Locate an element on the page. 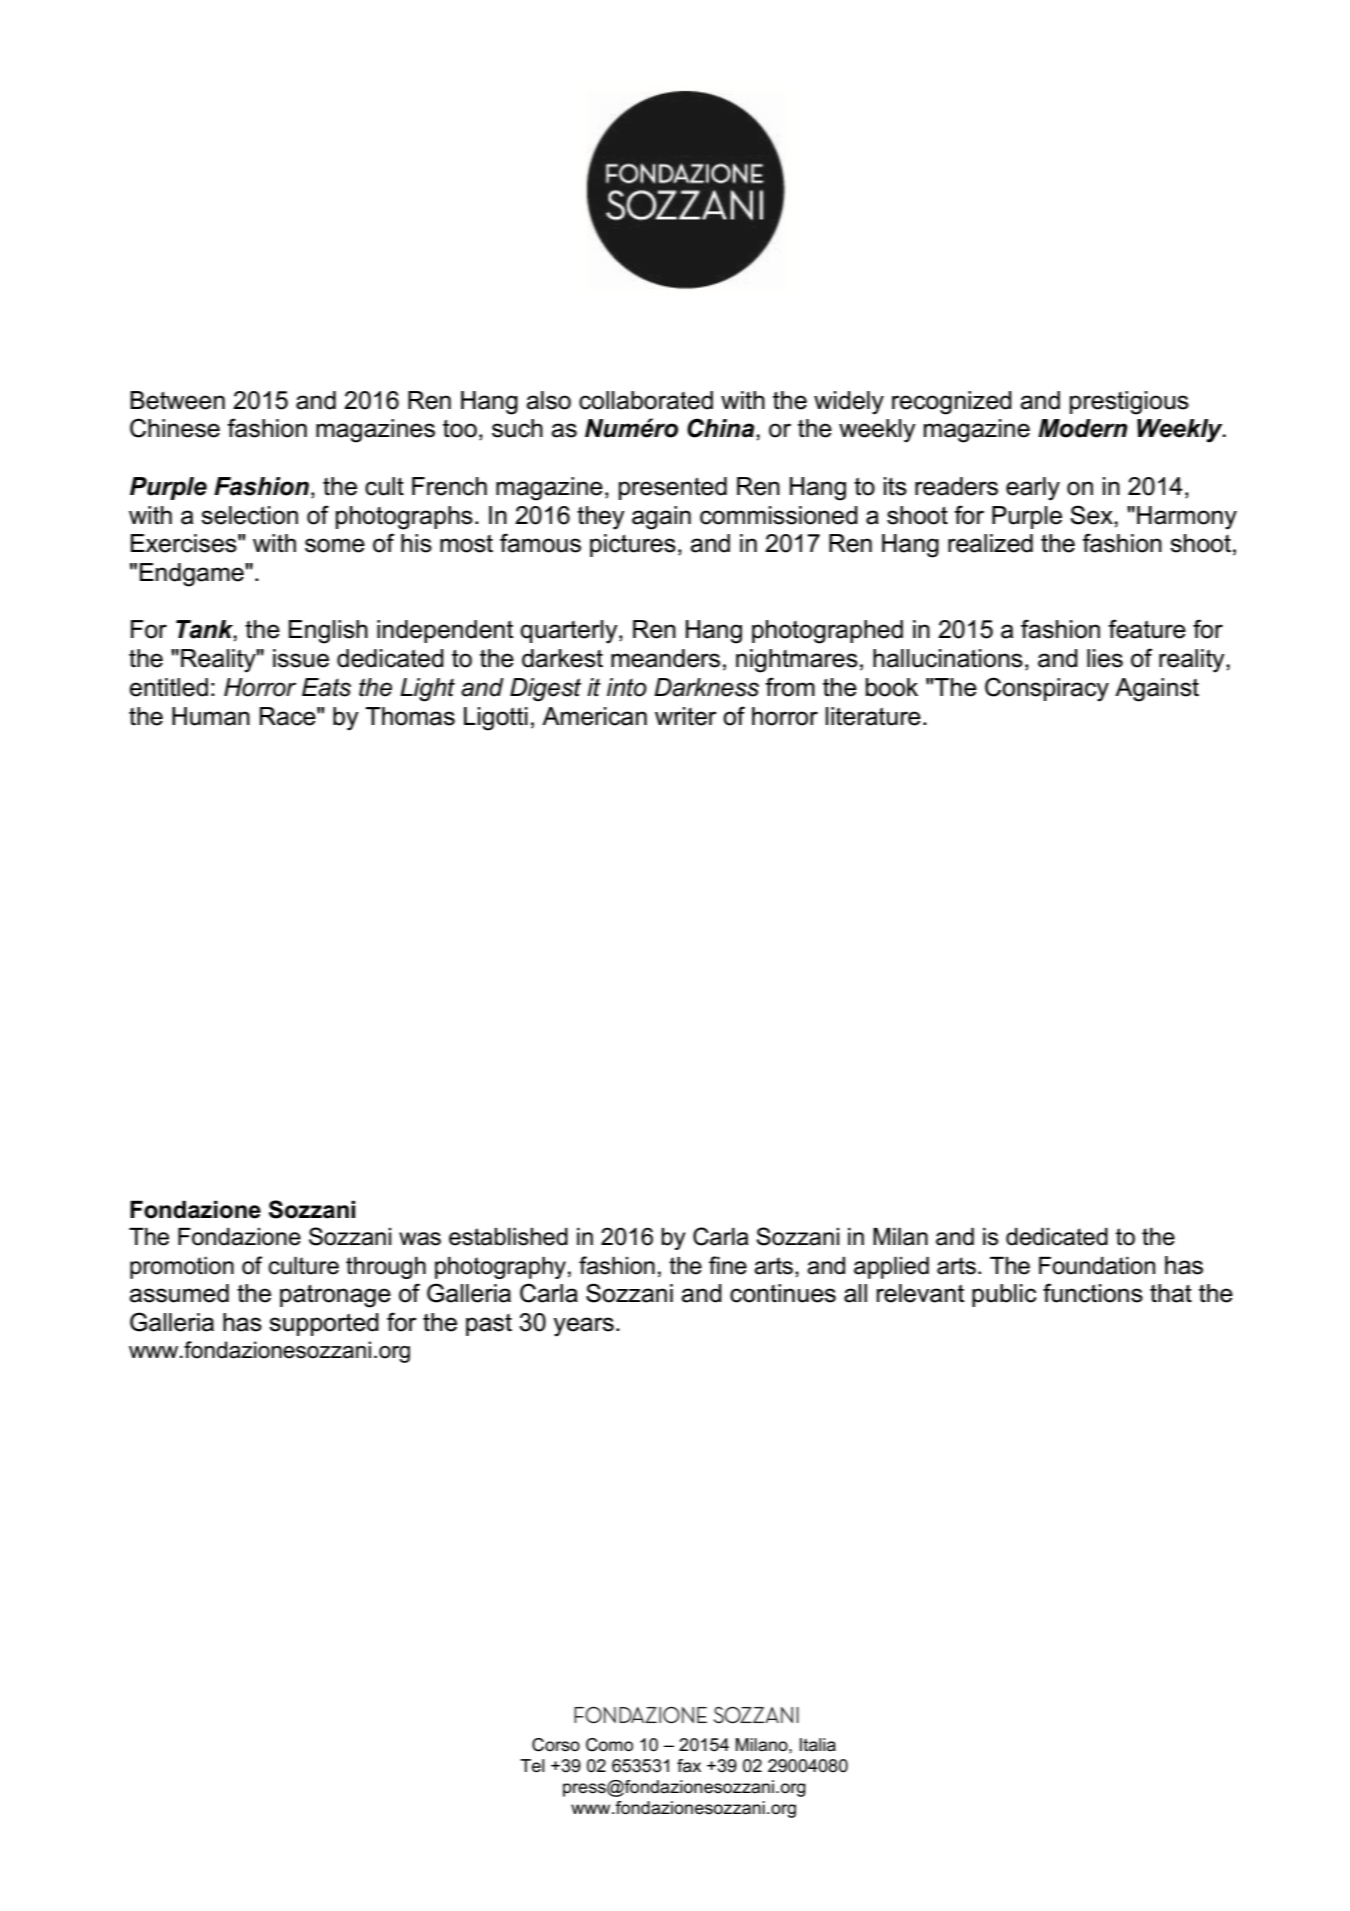  Modern is located at coordinates (1083, 428).
